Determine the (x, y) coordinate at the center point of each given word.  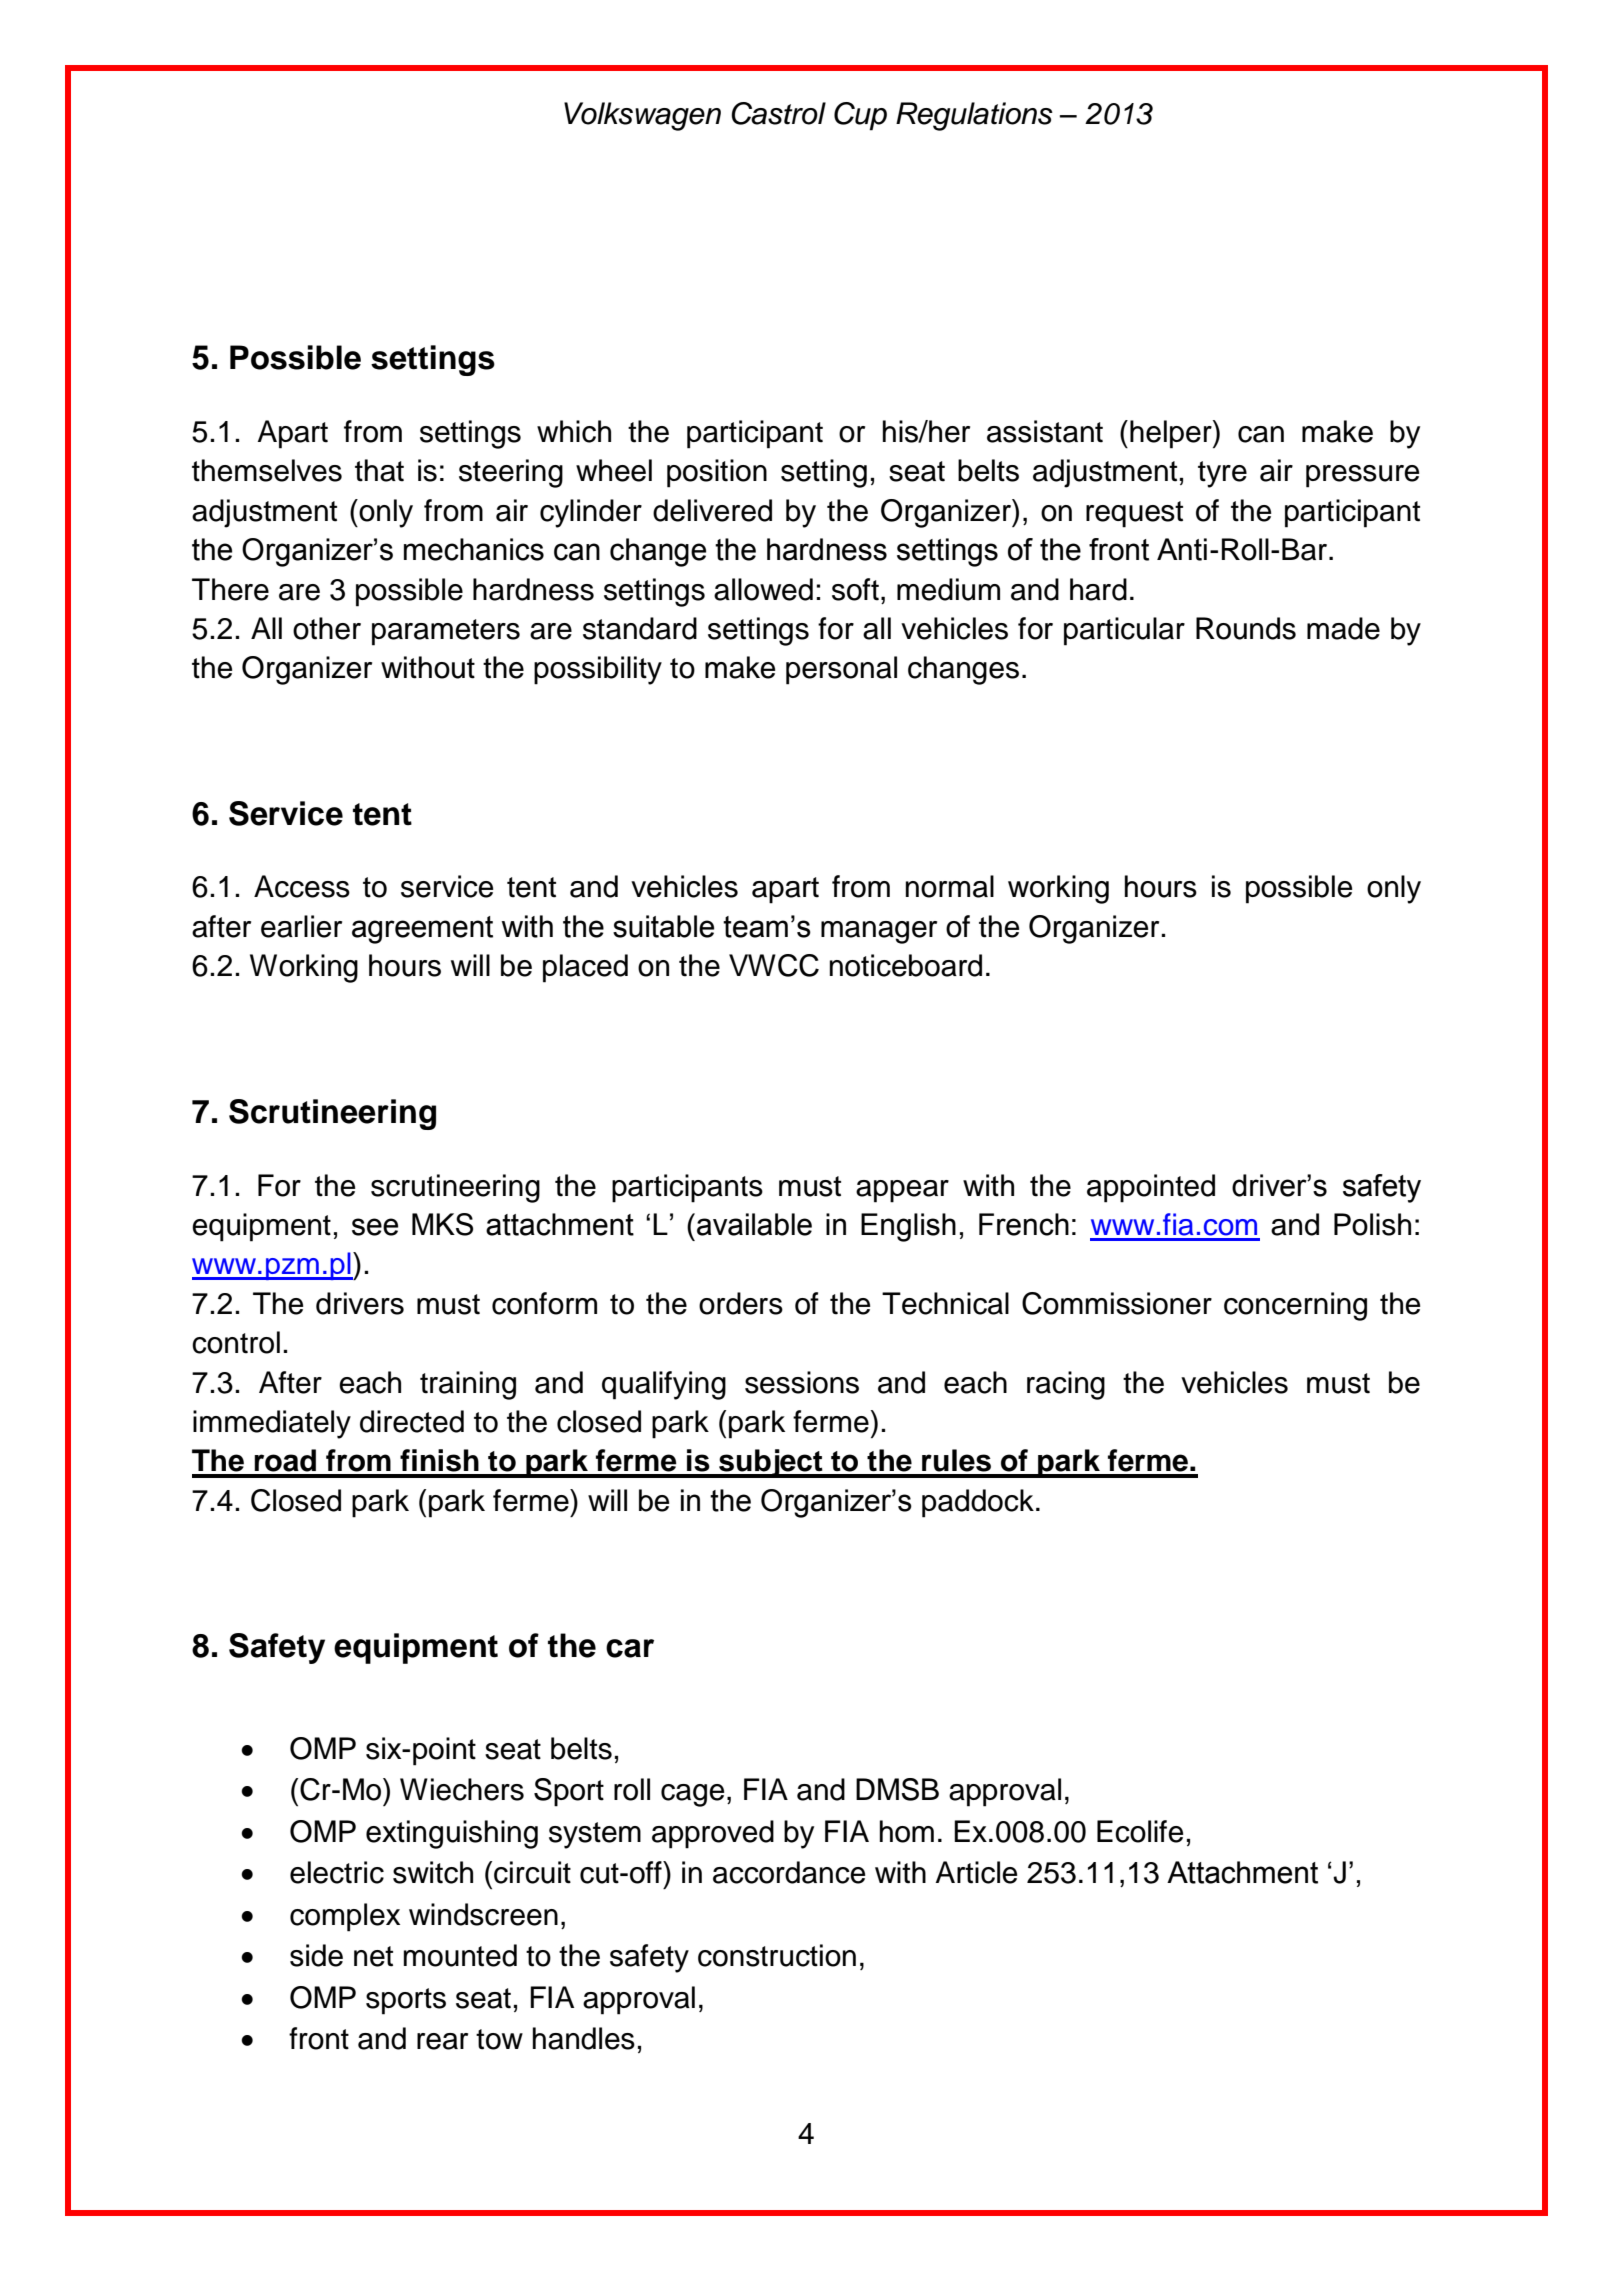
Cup (860, 116)
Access (302, 886)
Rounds (1246, 628)
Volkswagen (642, 116)
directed (412, 1421)
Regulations (974, 116)
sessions (802, 1382)
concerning (1295, 1306)
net (373, 1956)
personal (841, 670)
